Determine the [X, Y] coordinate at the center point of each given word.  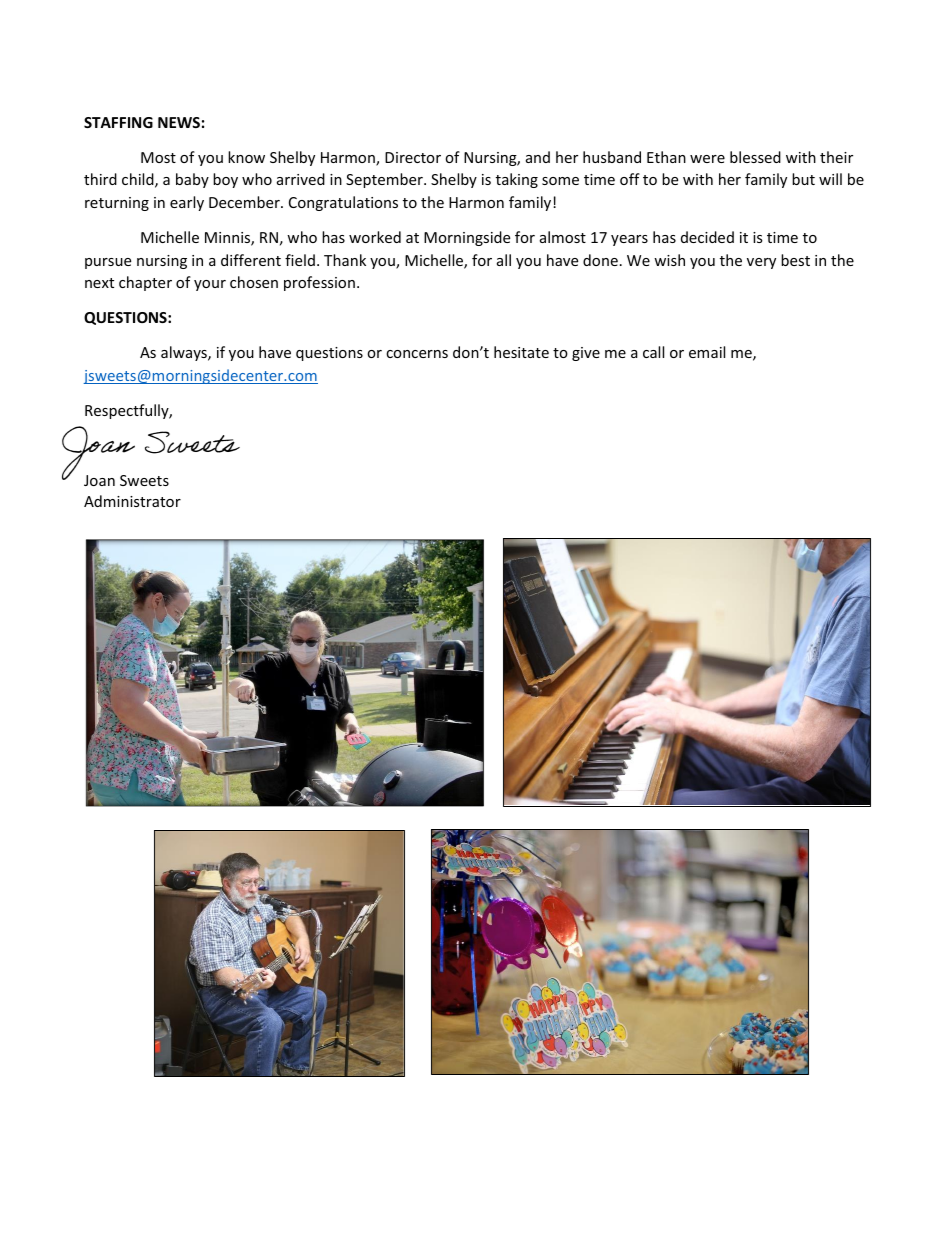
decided [707, 237]
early [187, 203]
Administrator [132, 501]
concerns [417, 354]
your [210, 285]
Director [413, 157]
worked [375, 237]
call [653, 352]
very [761, 263]
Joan [99, 480]
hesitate [521, 352]
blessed [755, 157]
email [707, 352]
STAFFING [118, 122]
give [586, 354]
